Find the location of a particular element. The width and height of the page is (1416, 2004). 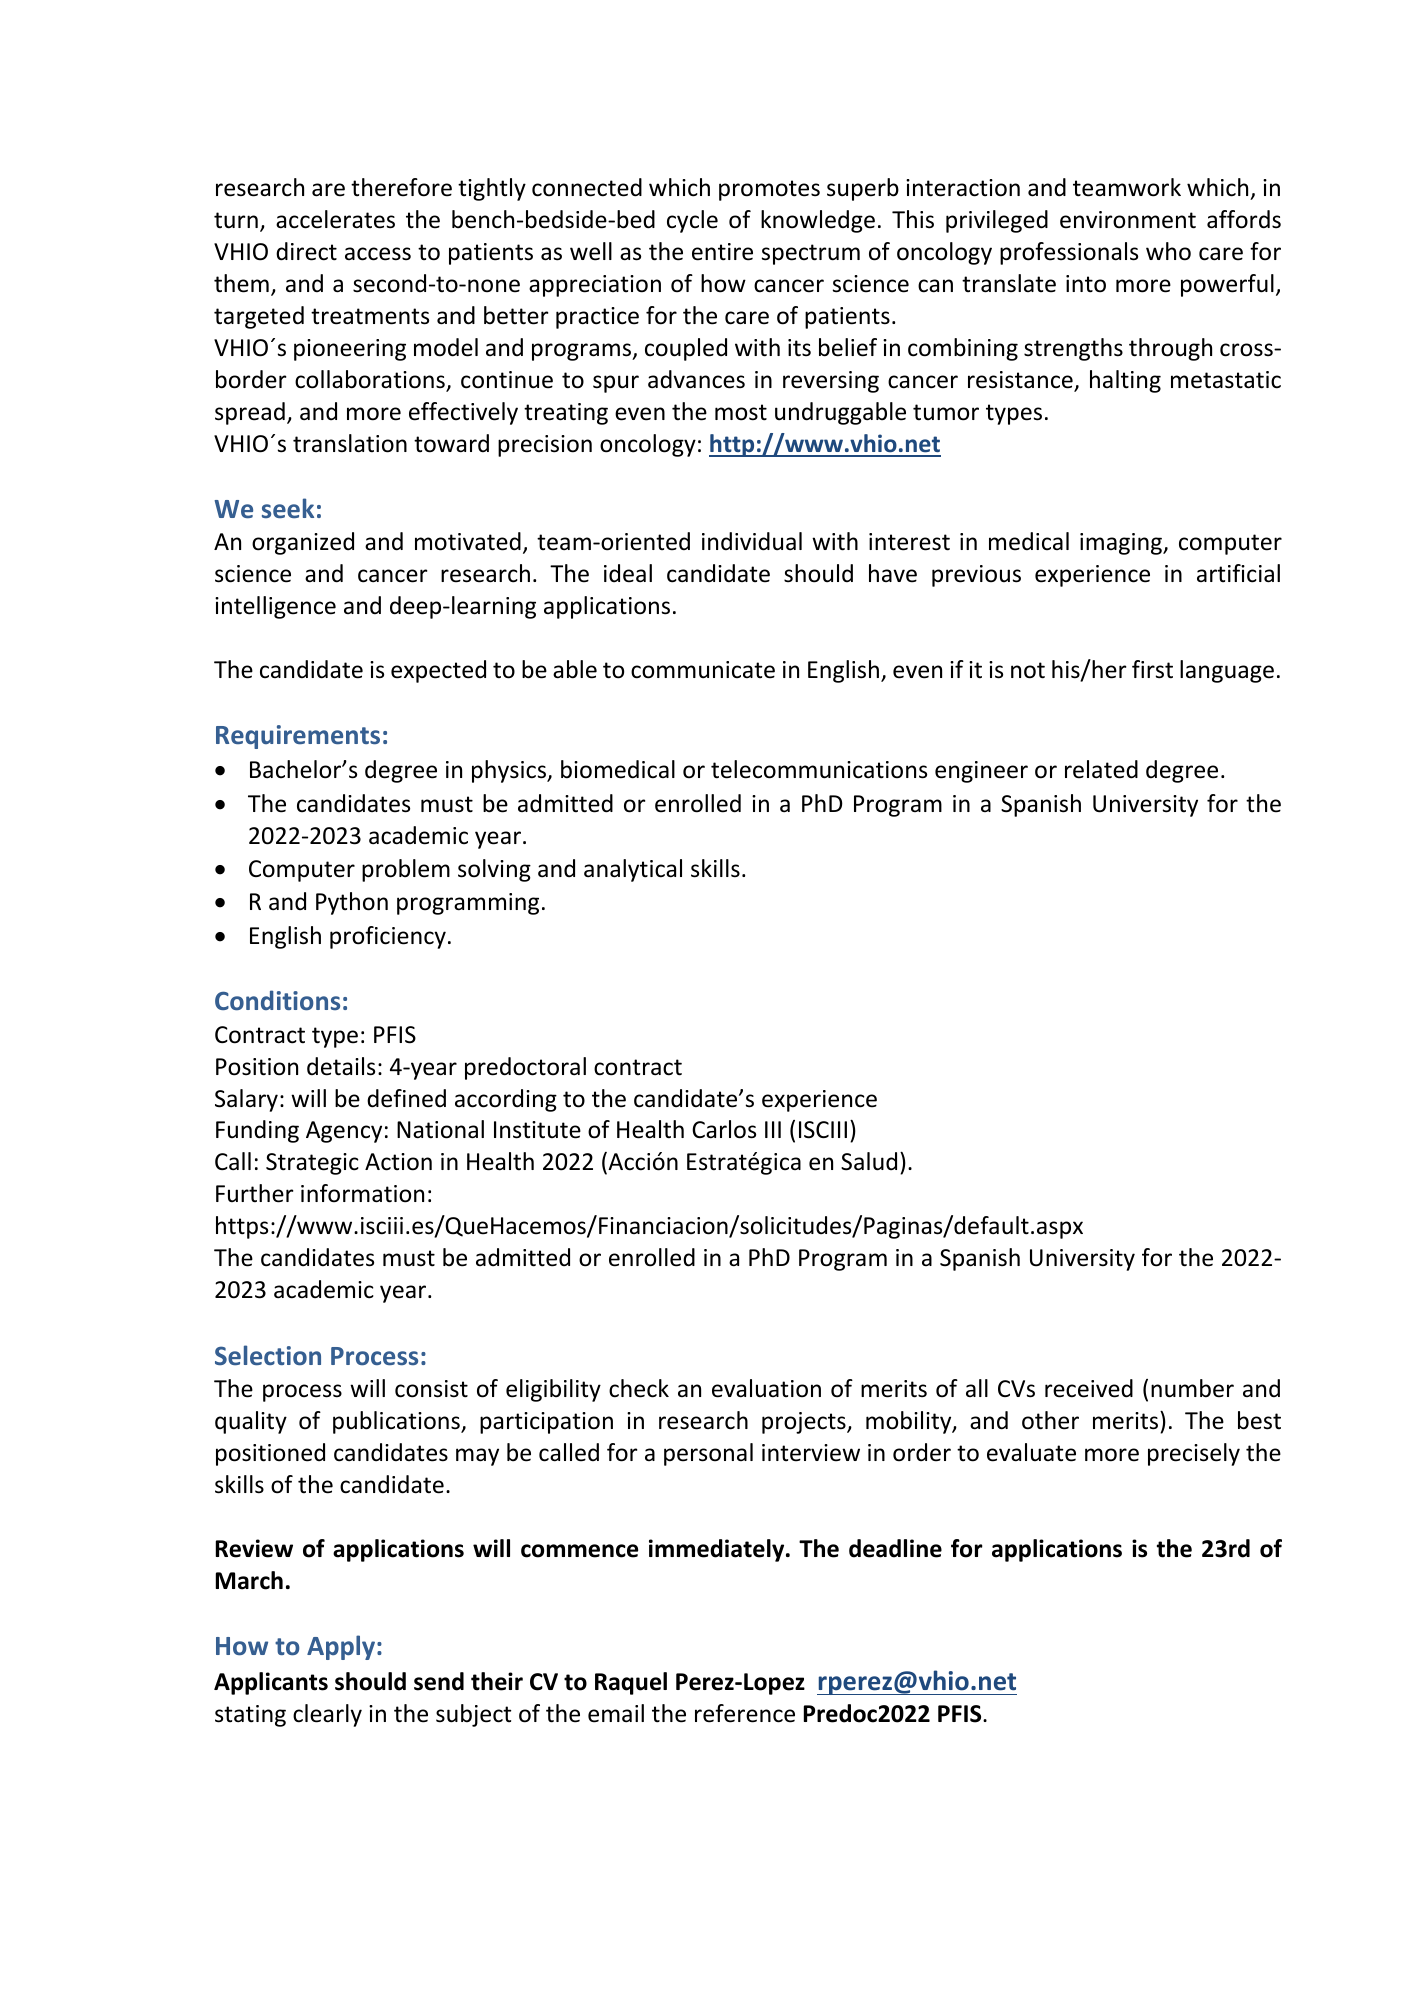

individual is located at coordinates (752, 541).
